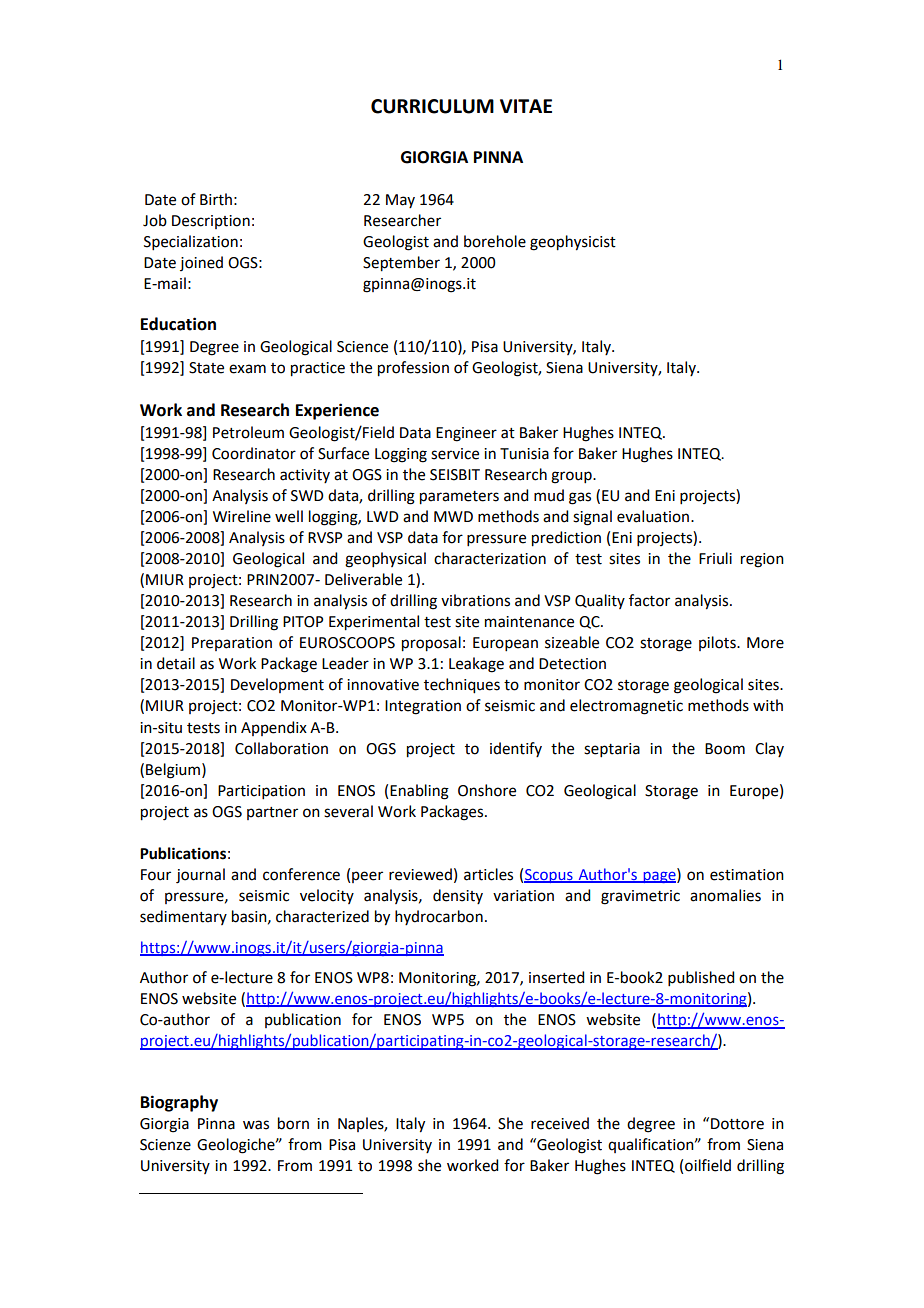  Describe the element at coordinates (487, 790) in the image. I see `Onshore` at that location.
